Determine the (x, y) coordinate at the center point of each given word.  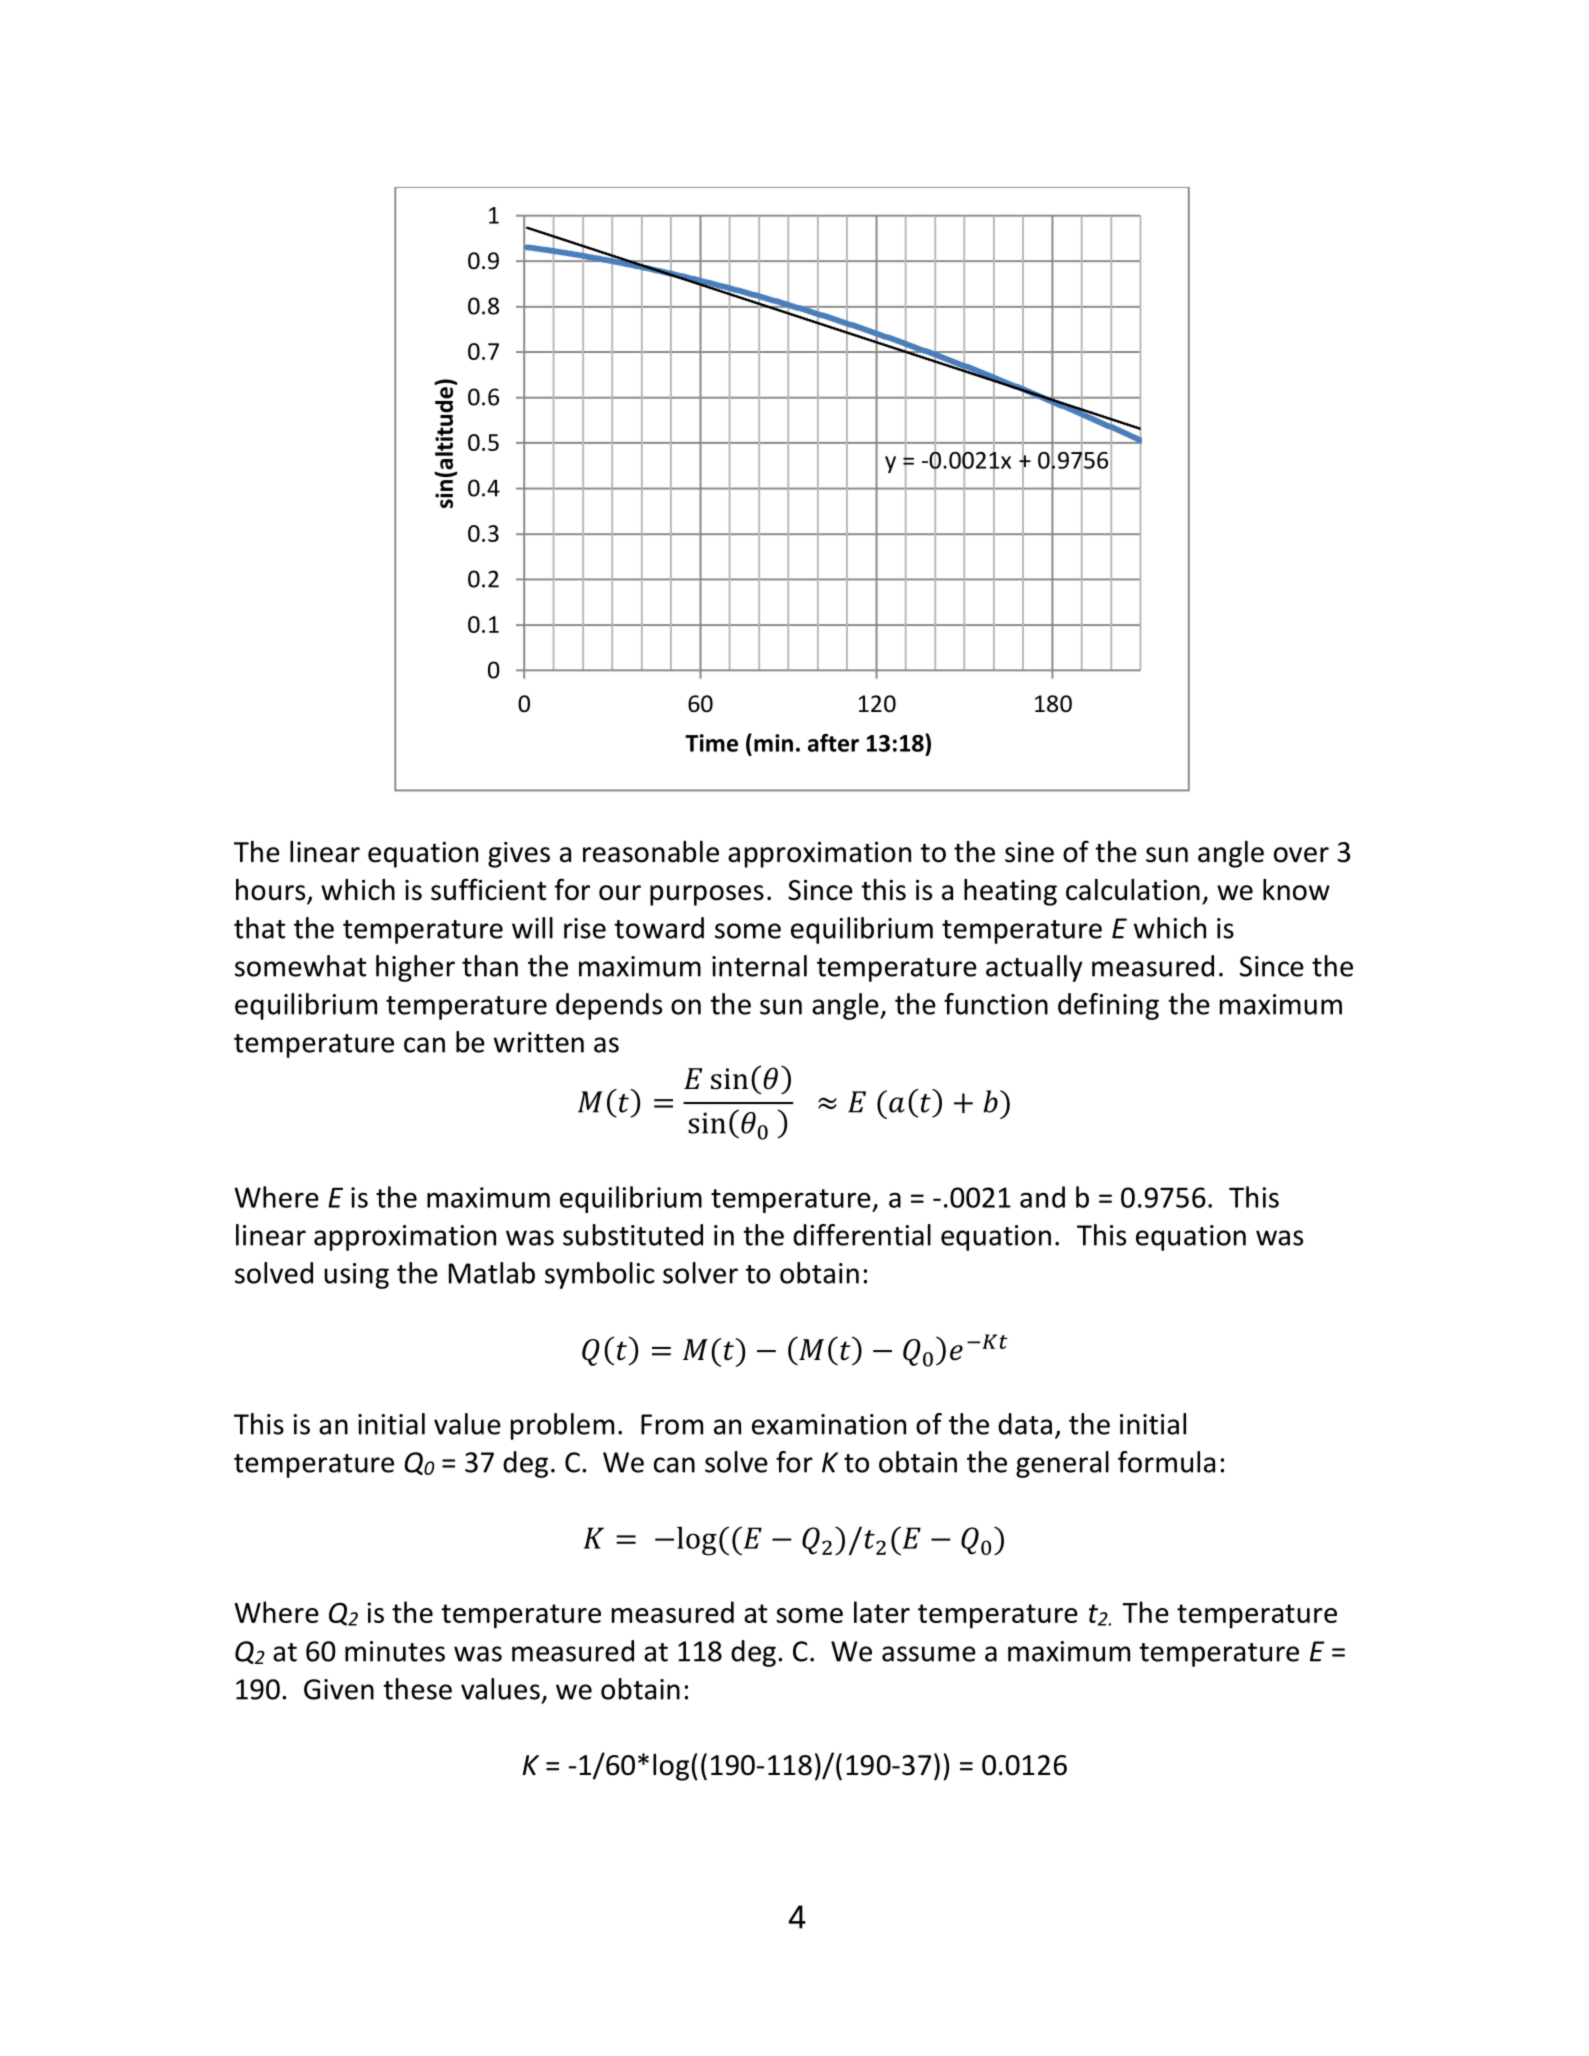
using (356, 1276)
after (833, 742)
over (1301, 855)
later (882, 1612)
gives (519, 855)
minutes (395, 1651)
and (1042, 1197)
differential (862, 1235)
